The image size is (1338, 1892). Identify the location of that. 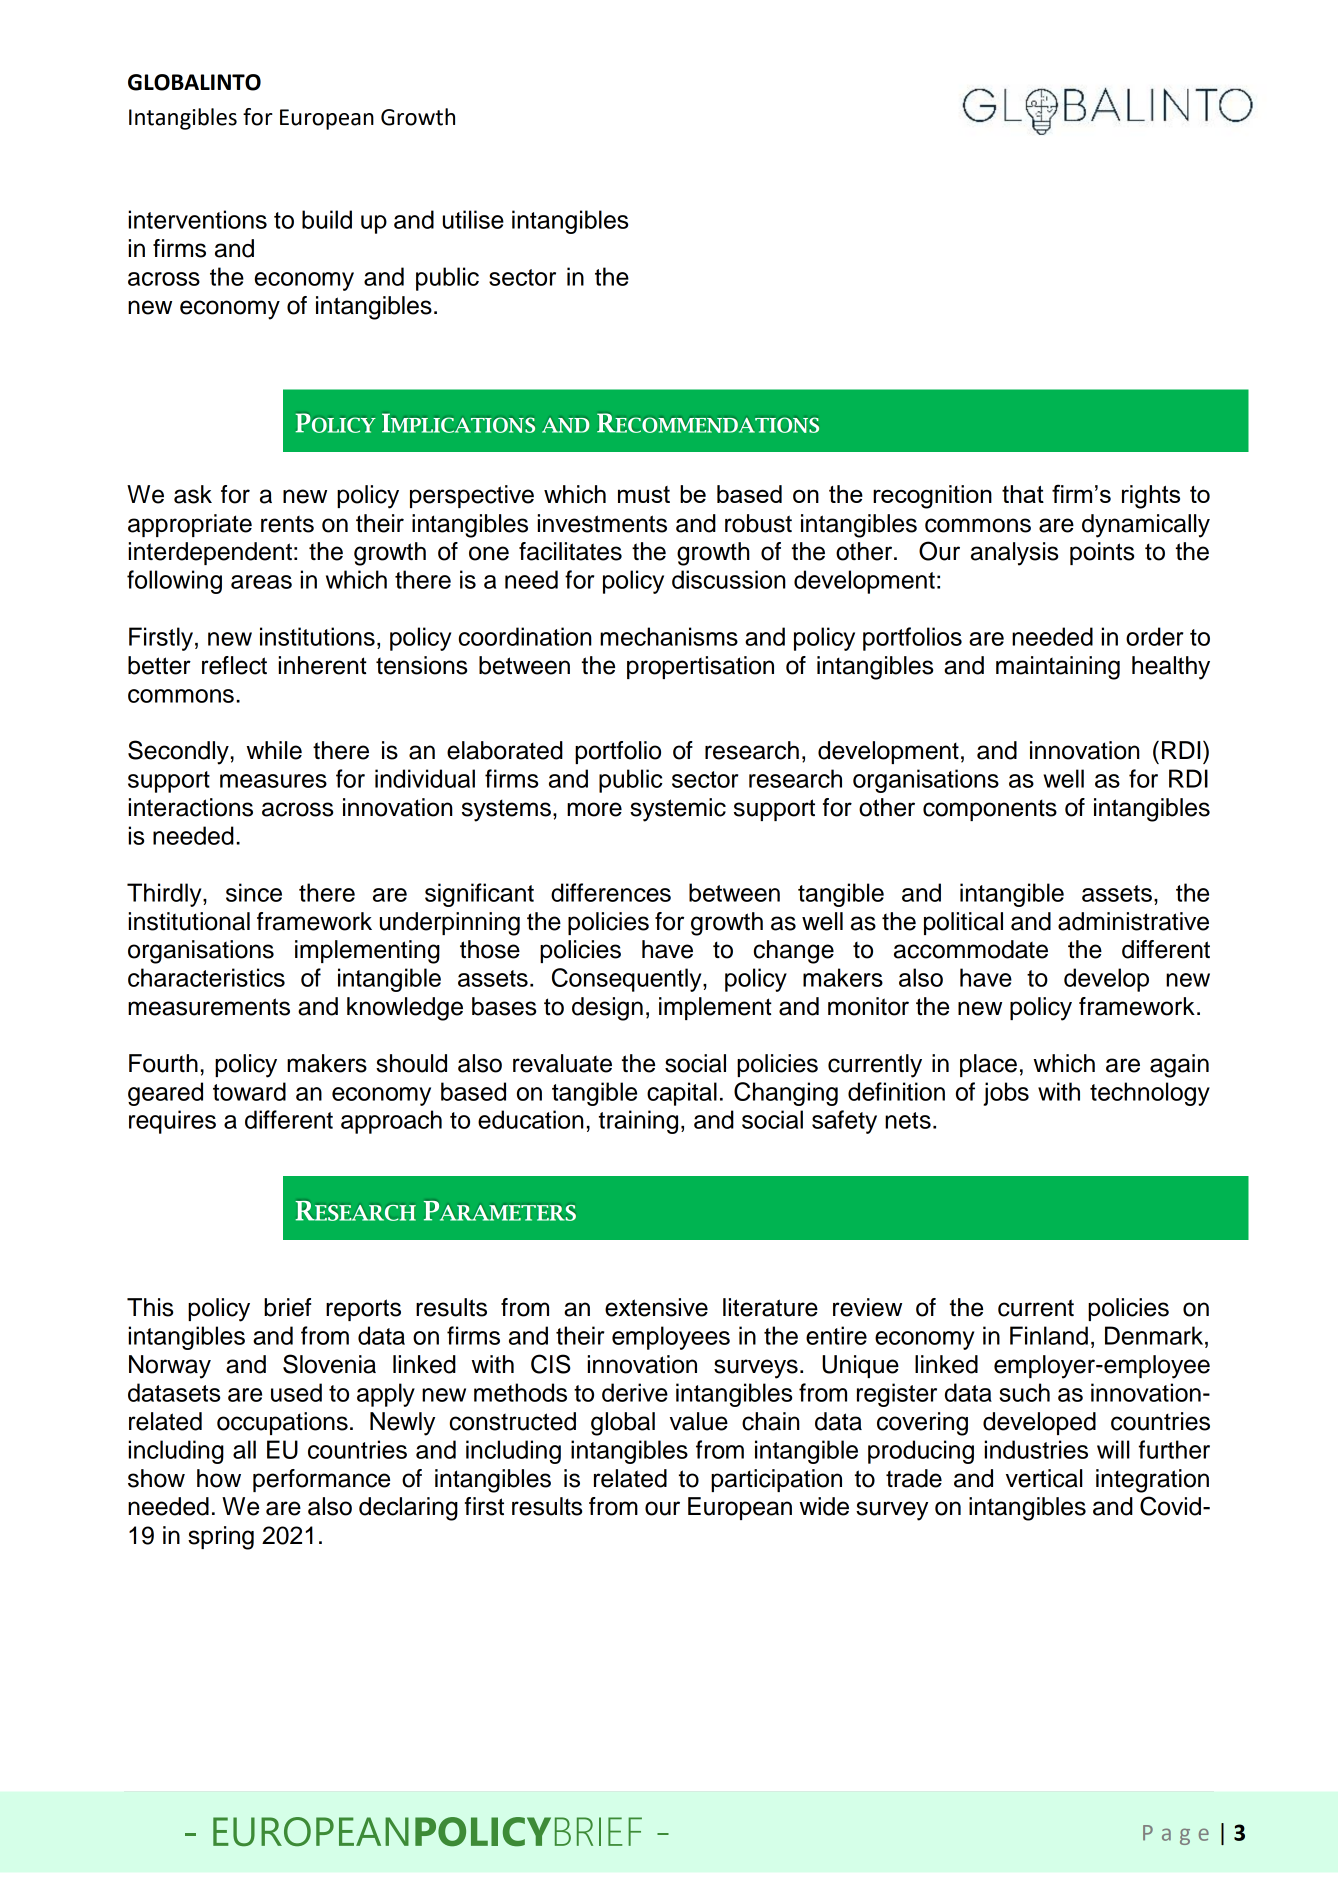
(1023, 494).
